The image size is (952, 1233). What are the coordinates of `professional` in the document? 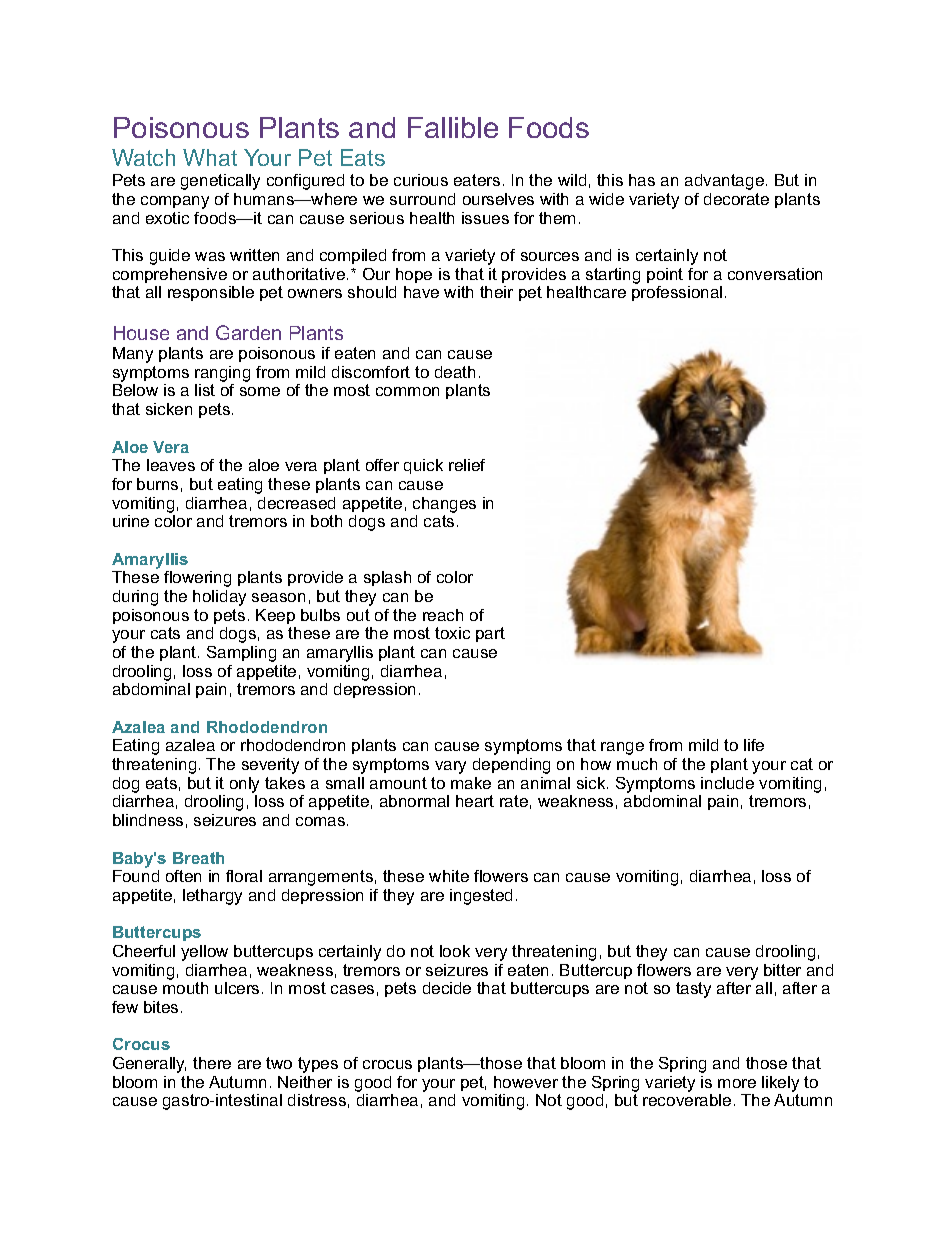 It's located at (677, 293).
